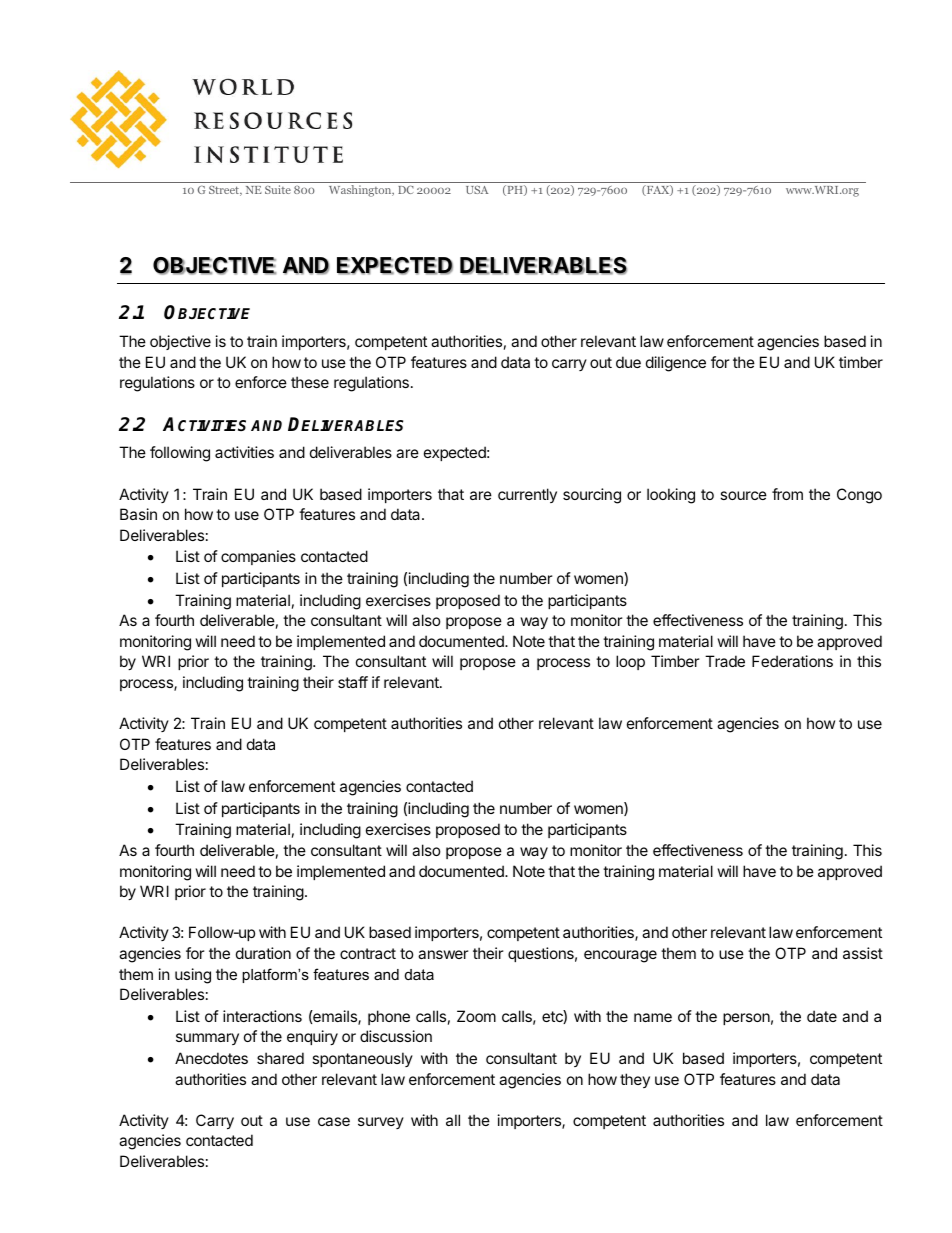  I want to click on answer, so click(443, 954).
